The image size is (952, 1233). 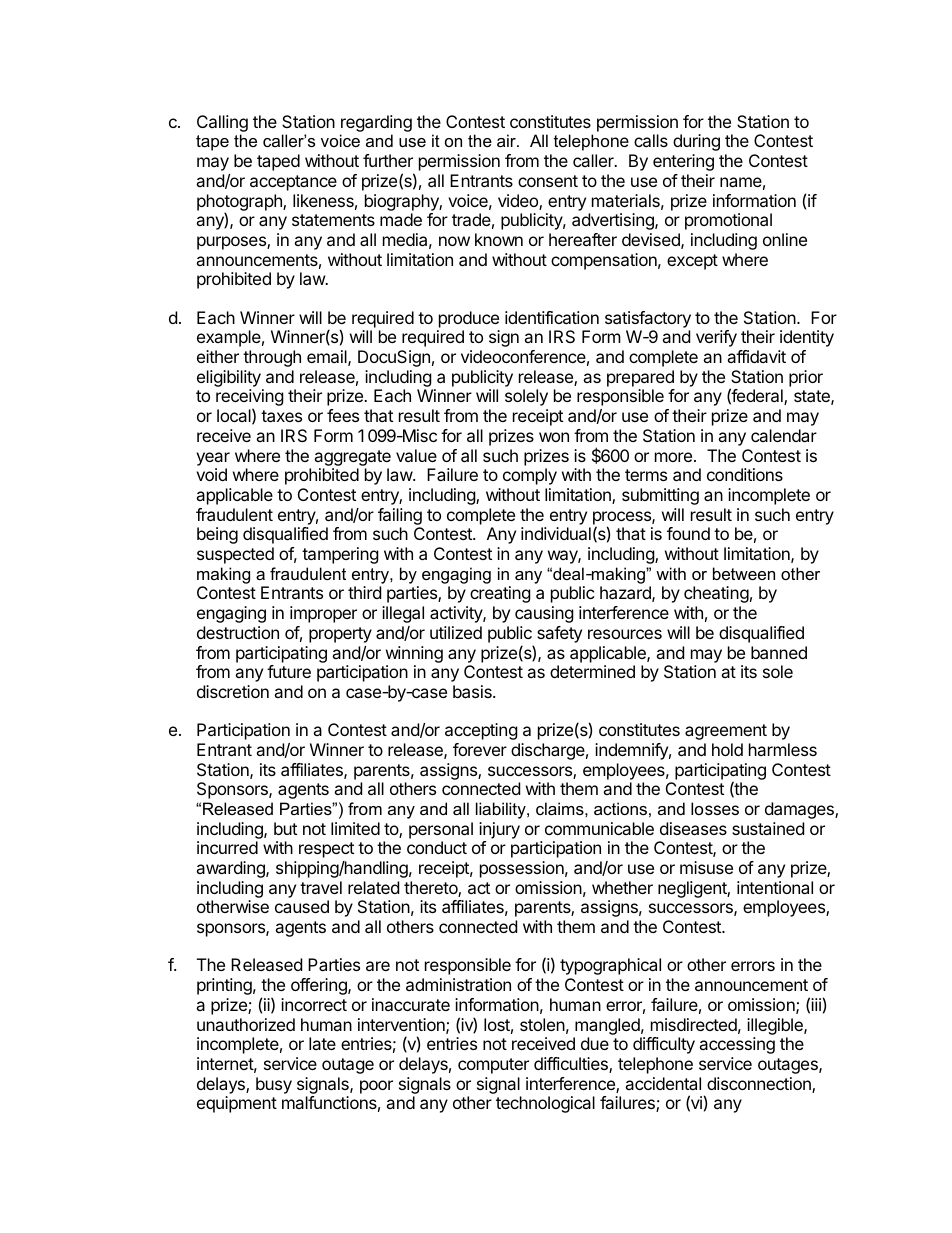 I want to click on during, so click(x=696, y=142).
